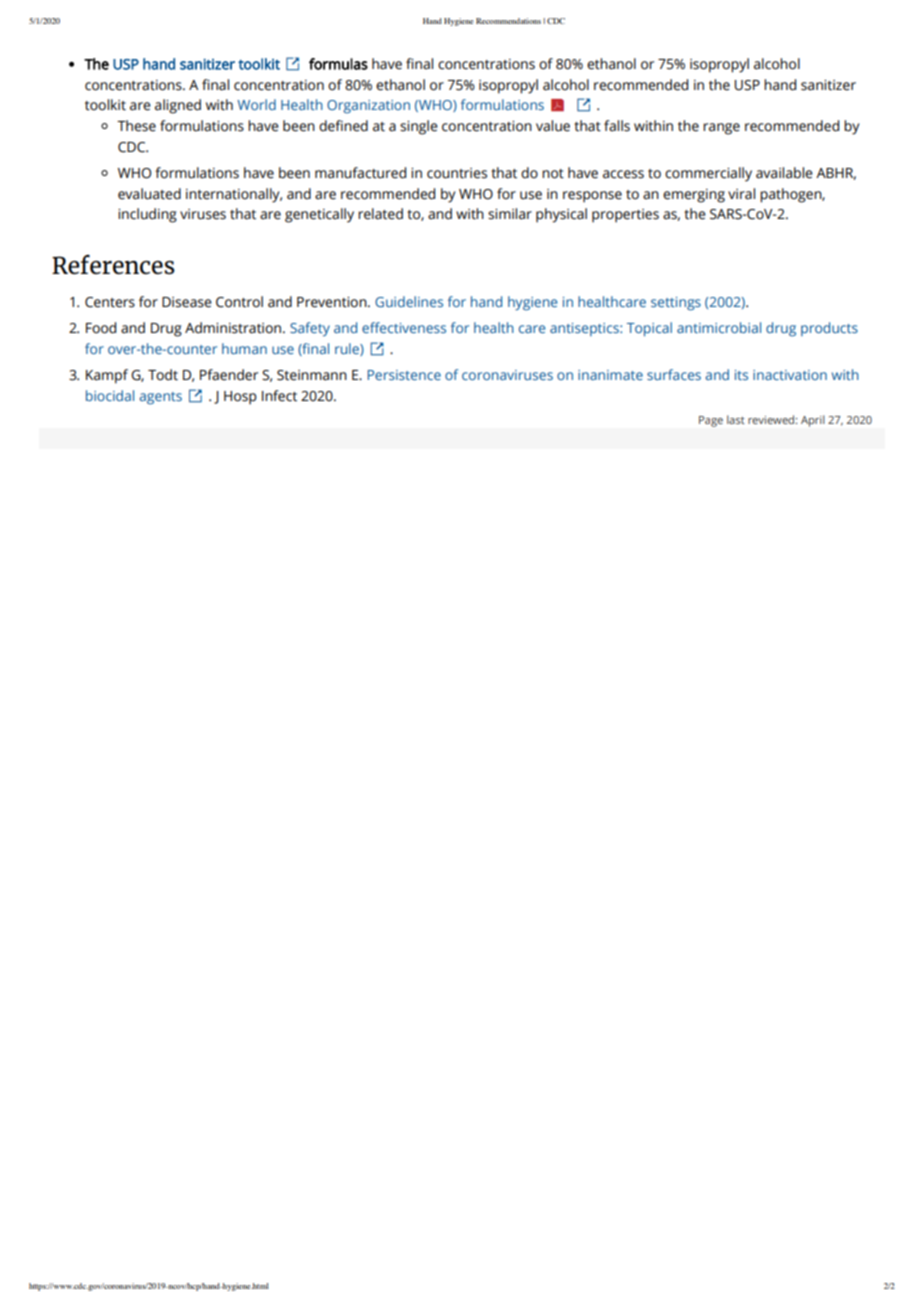 Image resolution: width=924 pixels, height=1308 pixels. I want to click on Guidelines, so click(409, 301).
